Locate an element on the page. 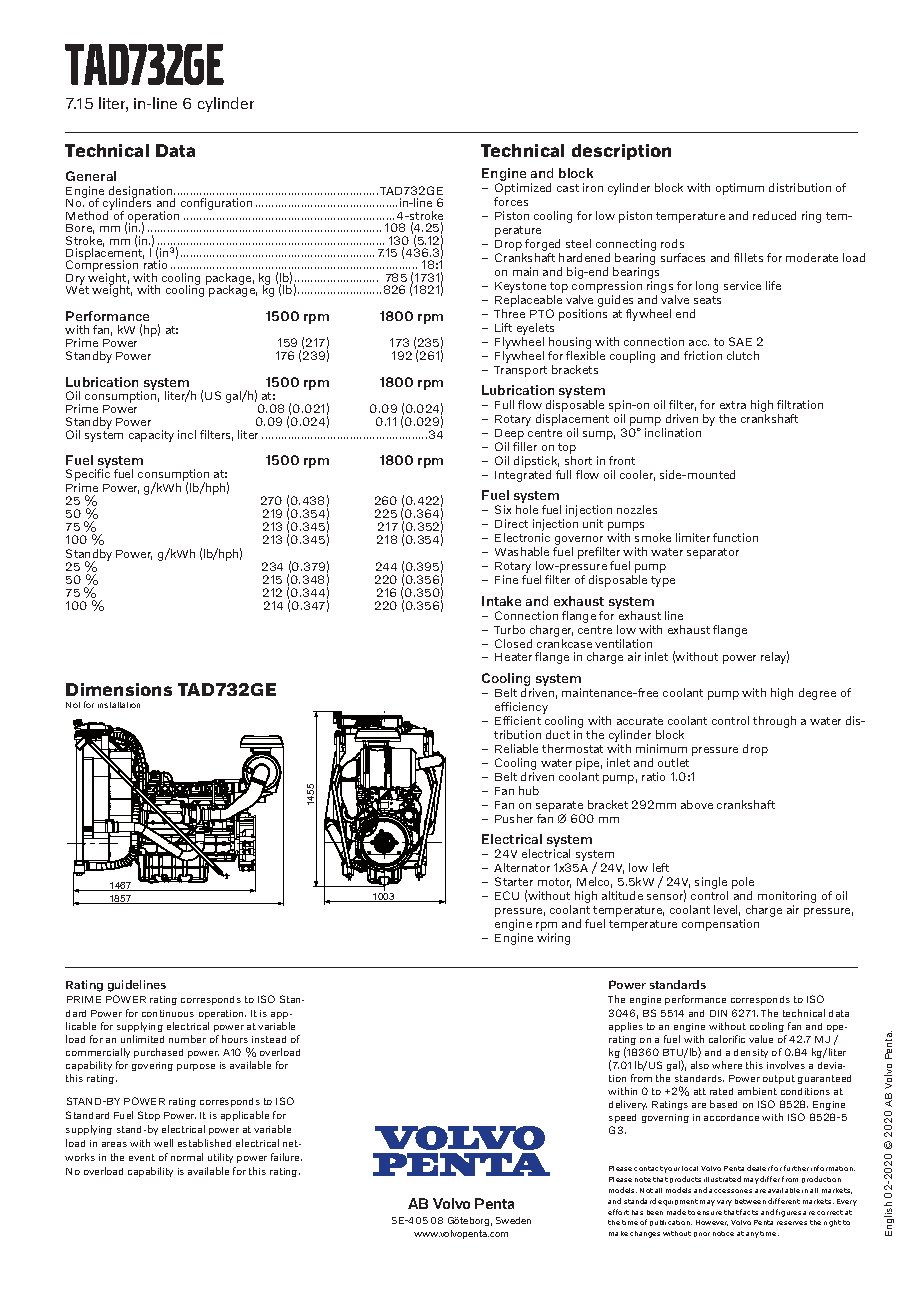 The width and height of the page is (924, 1308). between is located at coordinates (750, 1201).
